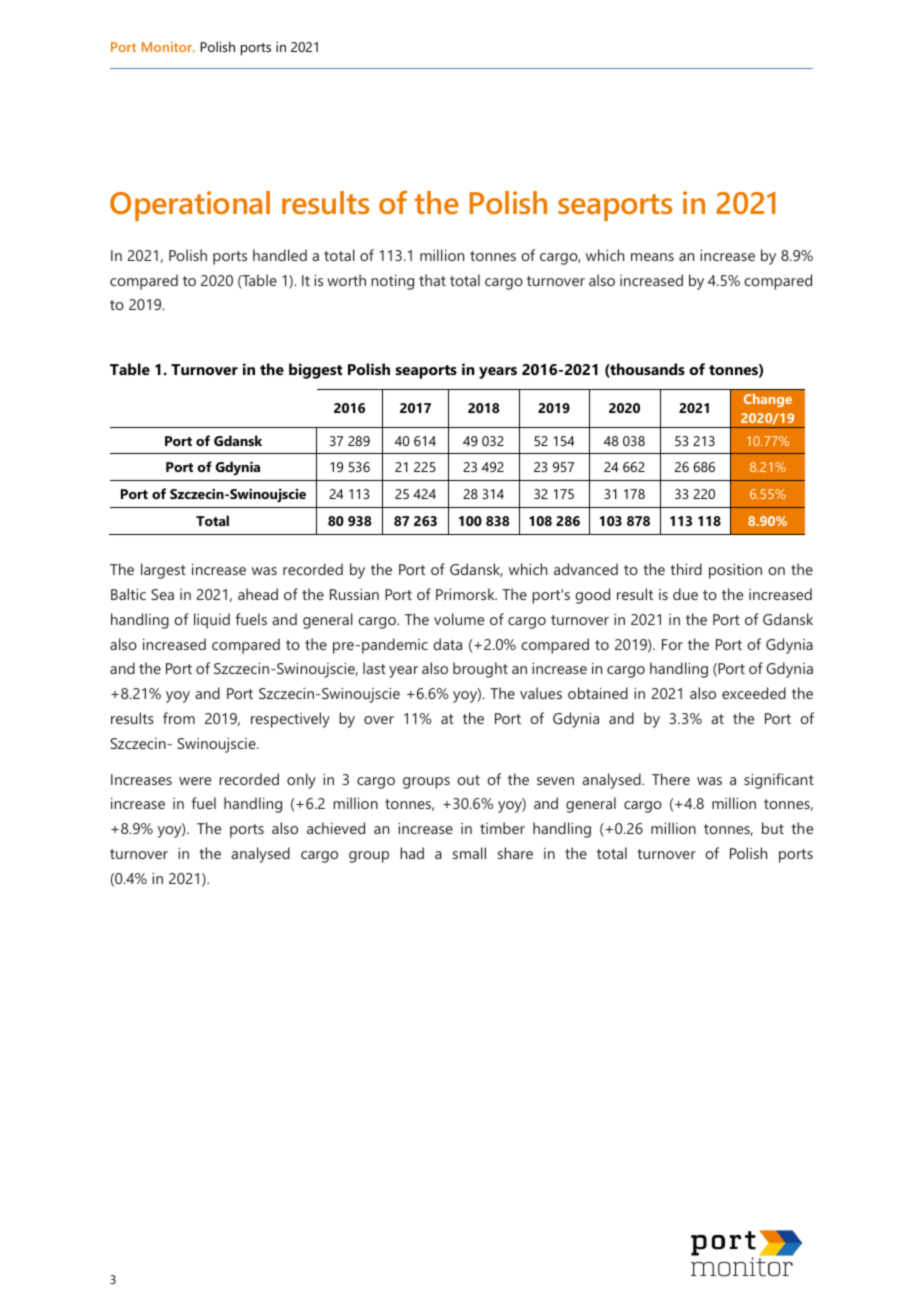  Describe the element at coordinates (768, 400) in the image. I see `Change` at that location.
